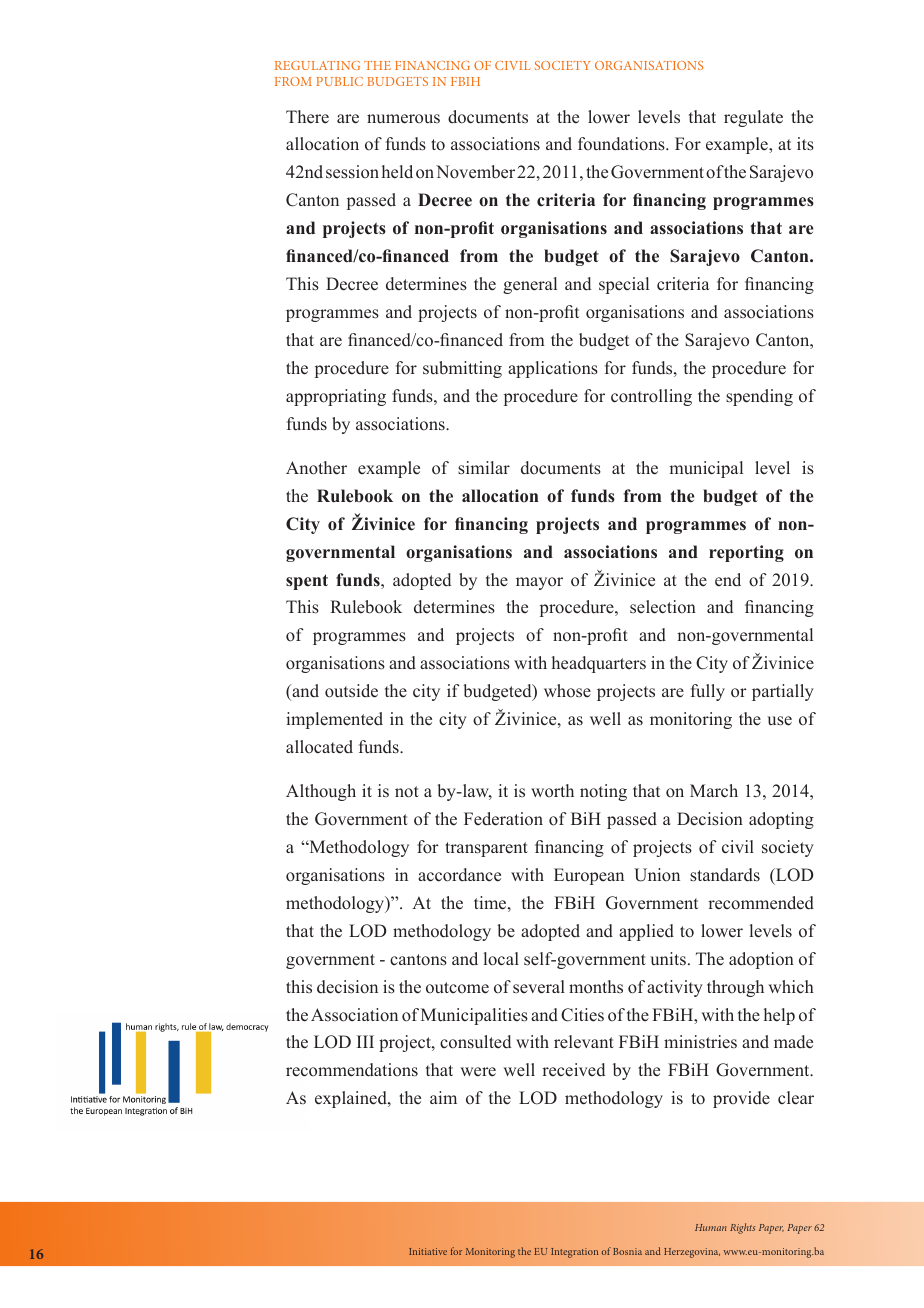 This screenshot has height=1308, width=924. What do you see at coordinates (484, 468) in the screenshot?
I see `similar` at bounding box center [484, 468].
